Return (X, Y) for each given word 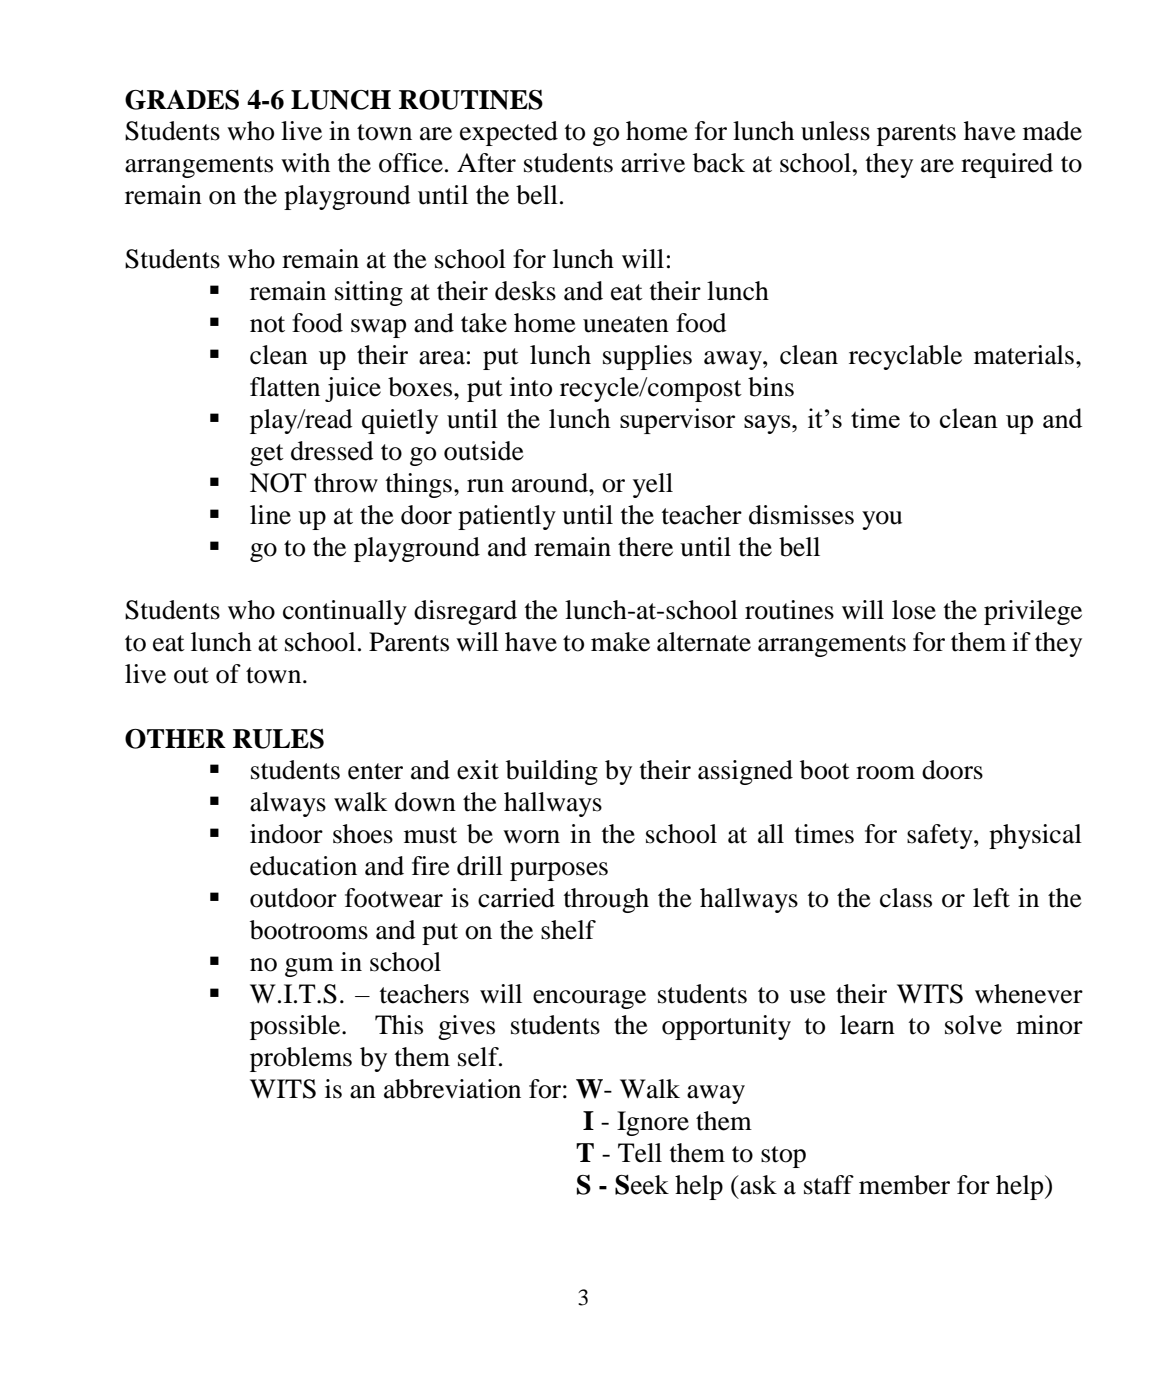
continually (345, 612)
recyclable (905, 357)
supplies (647, 357)
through (606, 900)
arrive (653, 163)
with (305, 163)
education (303, 866)
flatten (285, 387)
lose (914, 610)
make (620, 642)
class (906, 898)
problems (301, 1059)
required (1007, 165)
